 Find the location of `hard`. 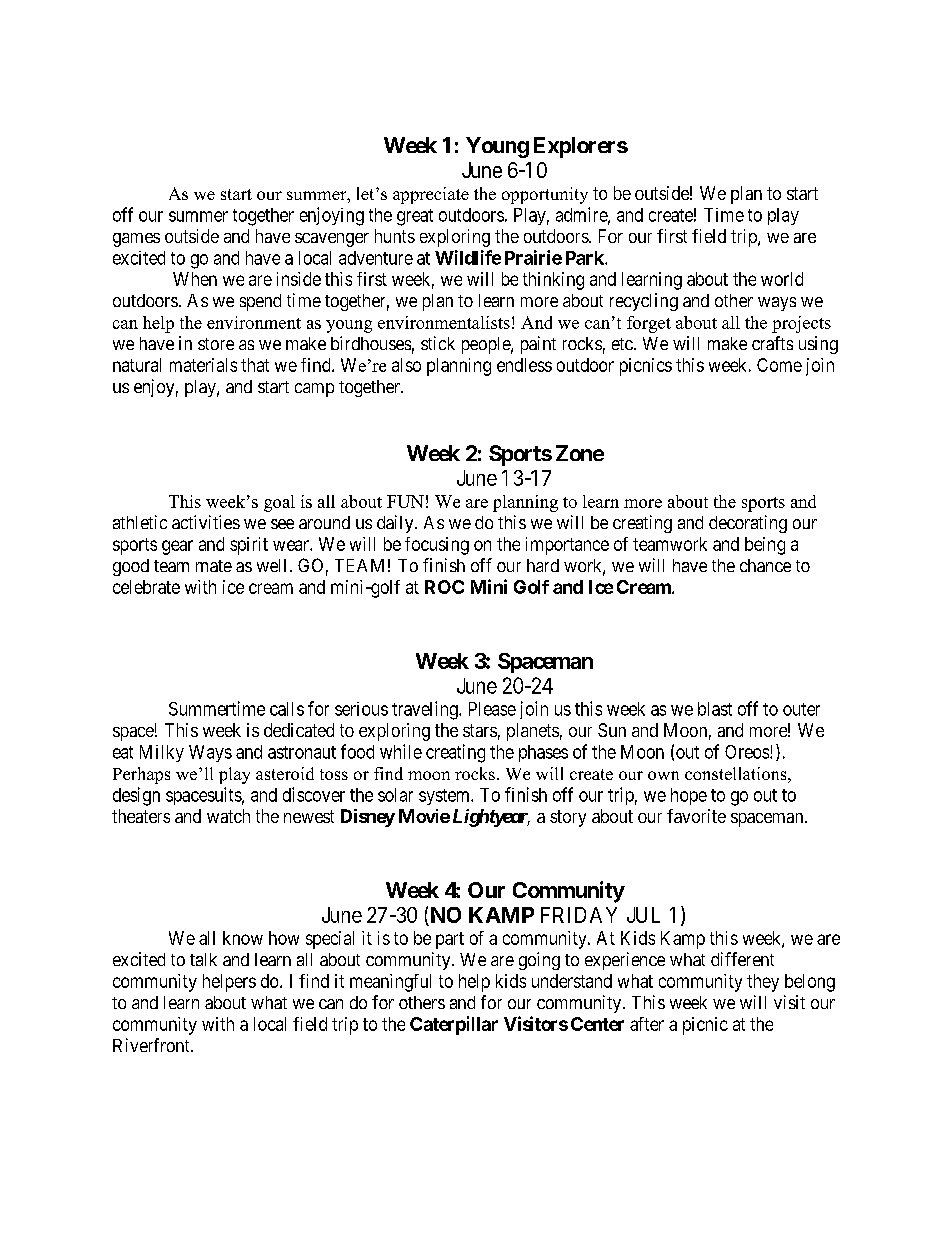

hard is located at coordinates (543, 565).
